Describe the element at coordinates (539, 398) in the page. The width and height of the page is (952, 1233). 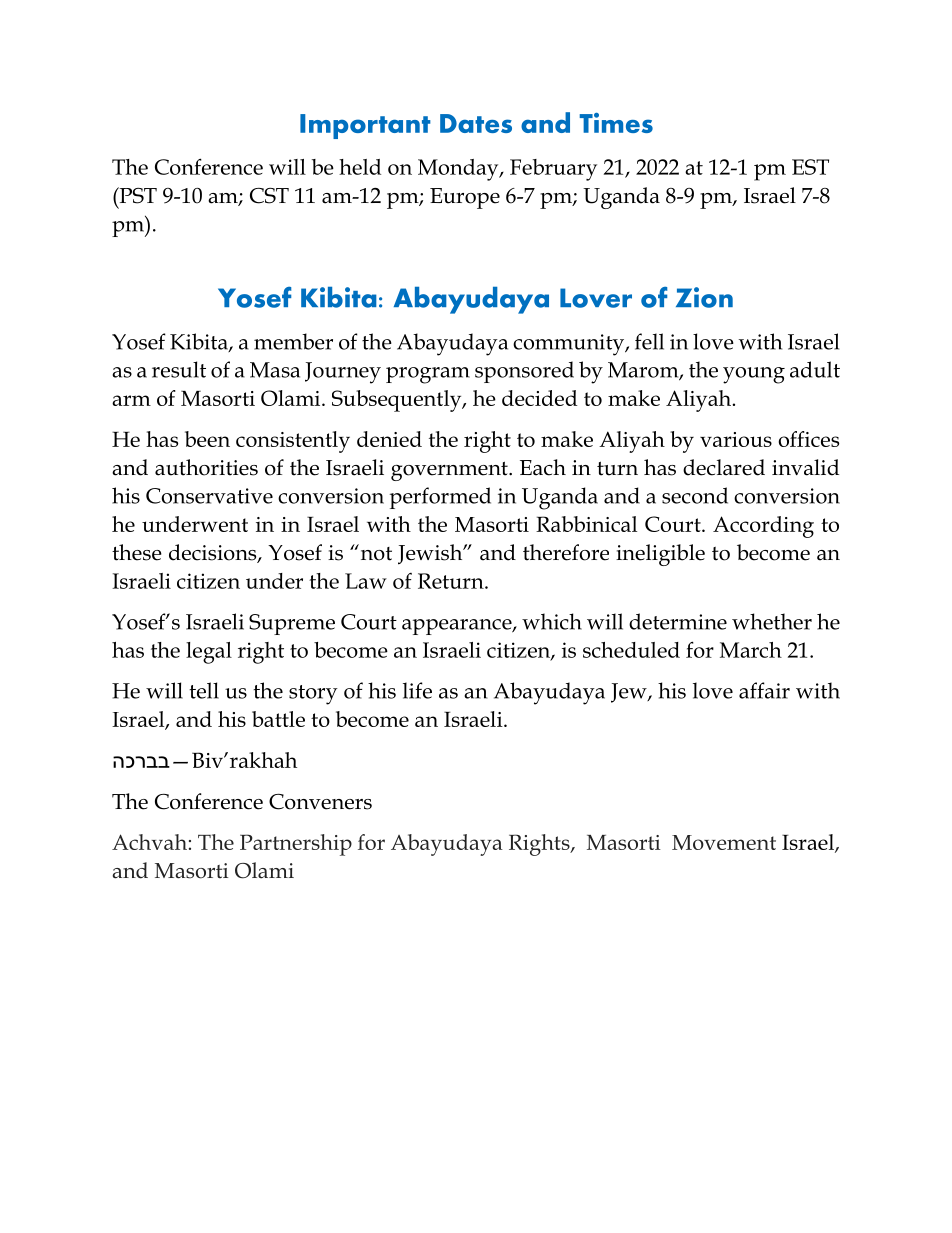
I see `decided` at that location.
